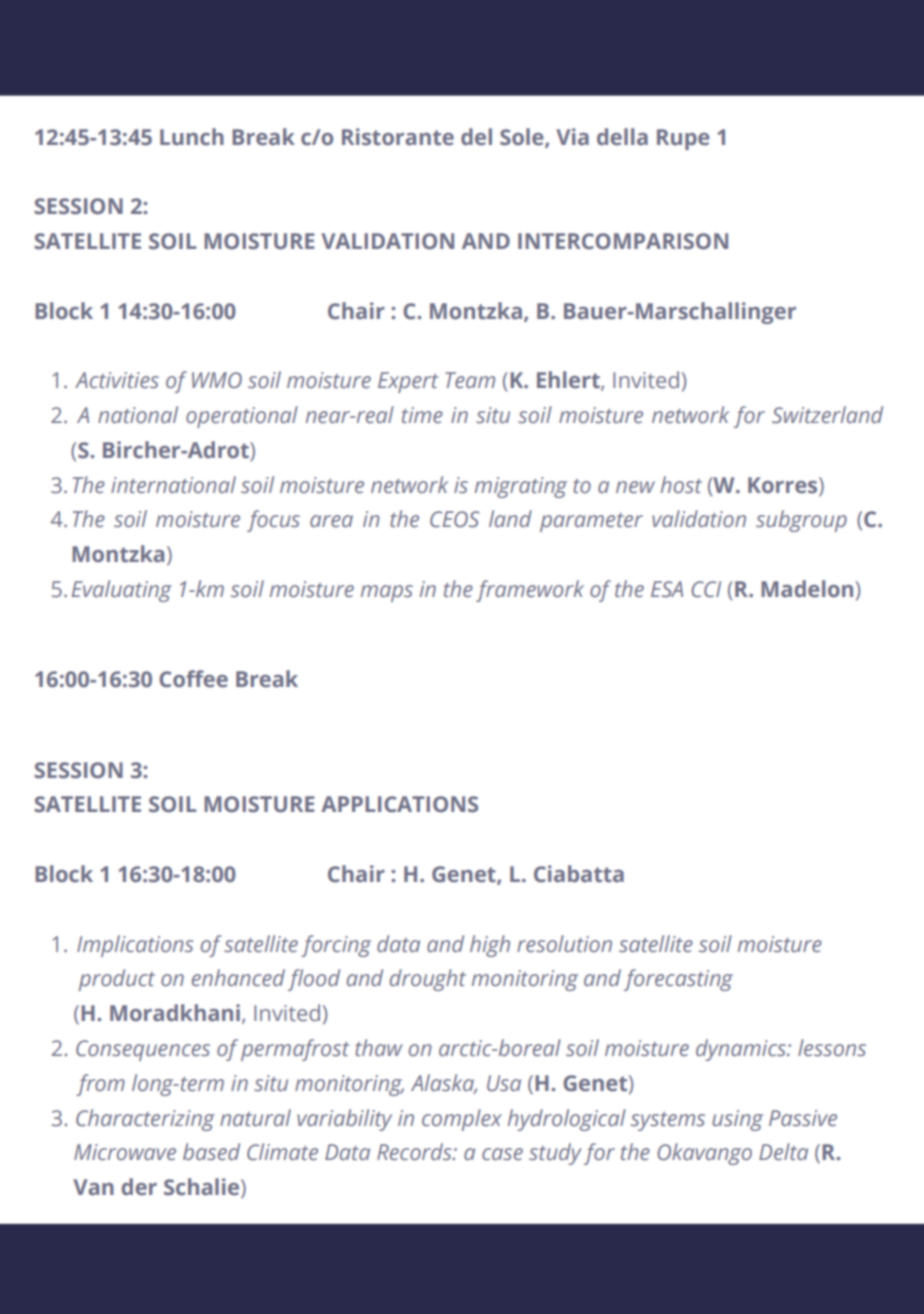  Describe the element at coordinates (135, 946) in the page. I see `Implications` at that location.
